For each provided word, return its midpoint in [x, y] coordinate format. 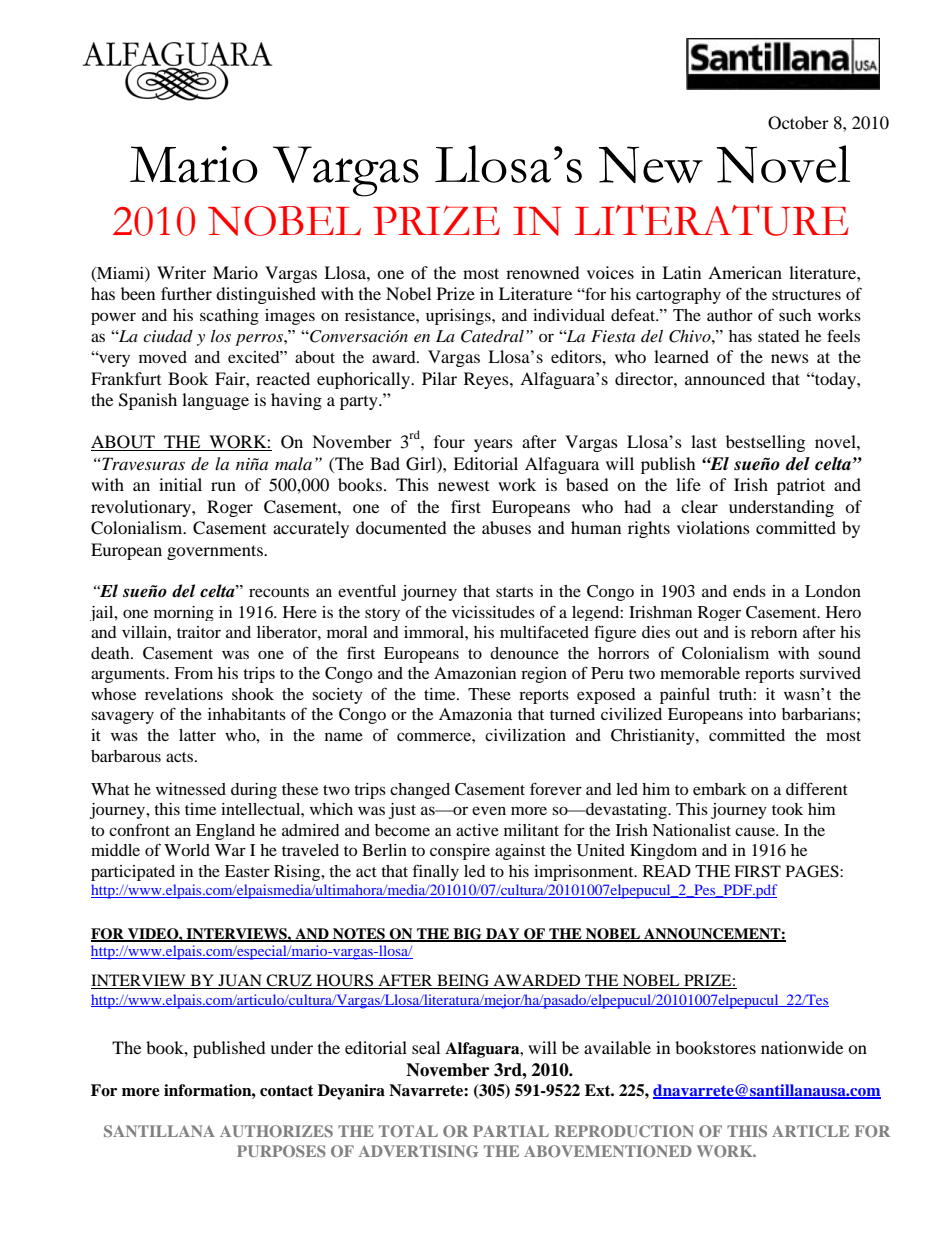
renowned [543, 272]
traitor [199, 632]
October [798, 123]
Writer [181, 272]
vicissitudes [493, 612]
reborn [774, 632]
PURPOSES [281, 1151]
